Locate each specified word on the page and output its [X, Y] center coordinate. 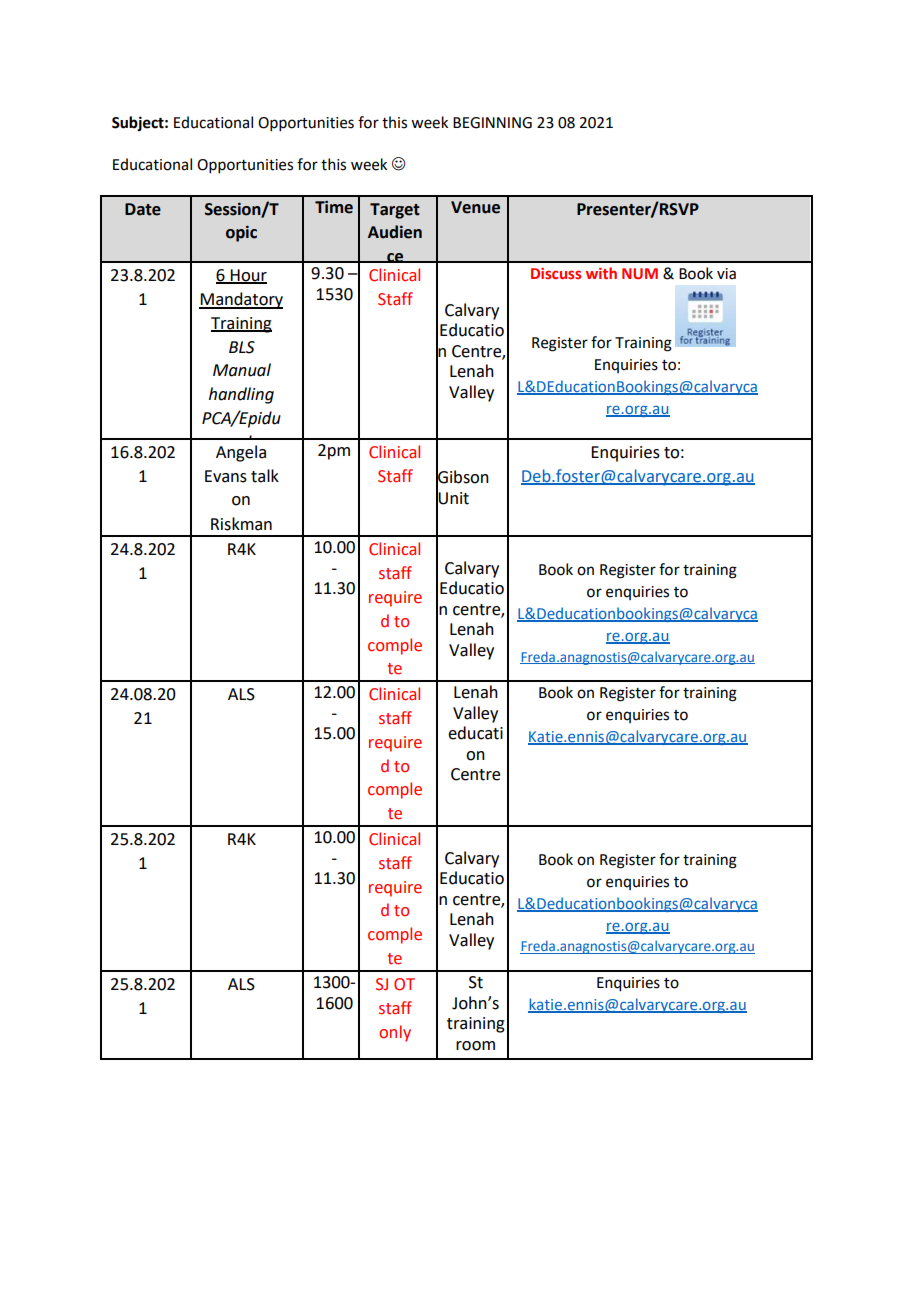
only [395, 1033]
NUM [640, 273]
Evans [226, 476]
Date [143, 209]
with [601, 273]
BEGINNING [492, 123]
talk [265, 476]
